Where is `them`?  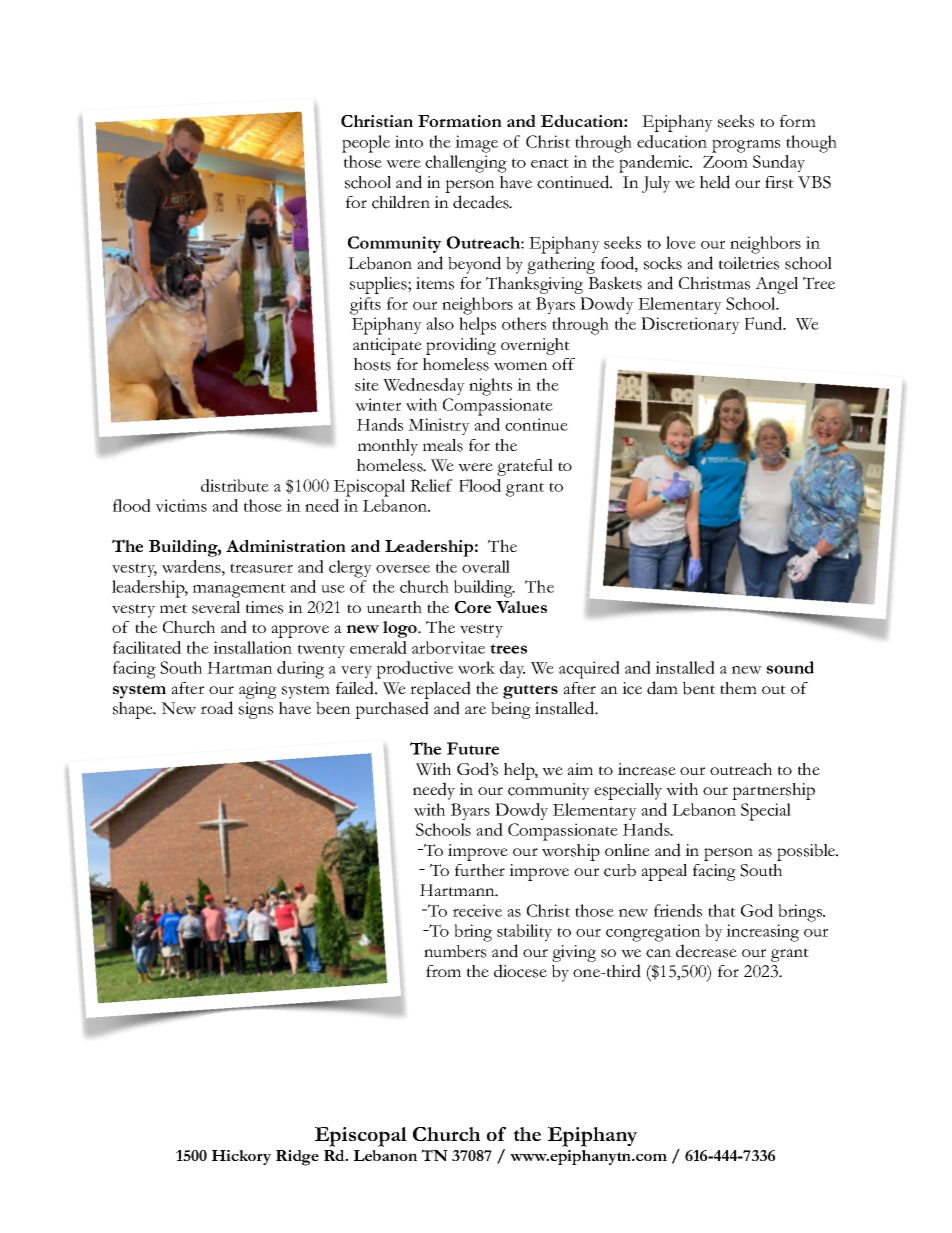 them is located at coordinates (738, 688).
